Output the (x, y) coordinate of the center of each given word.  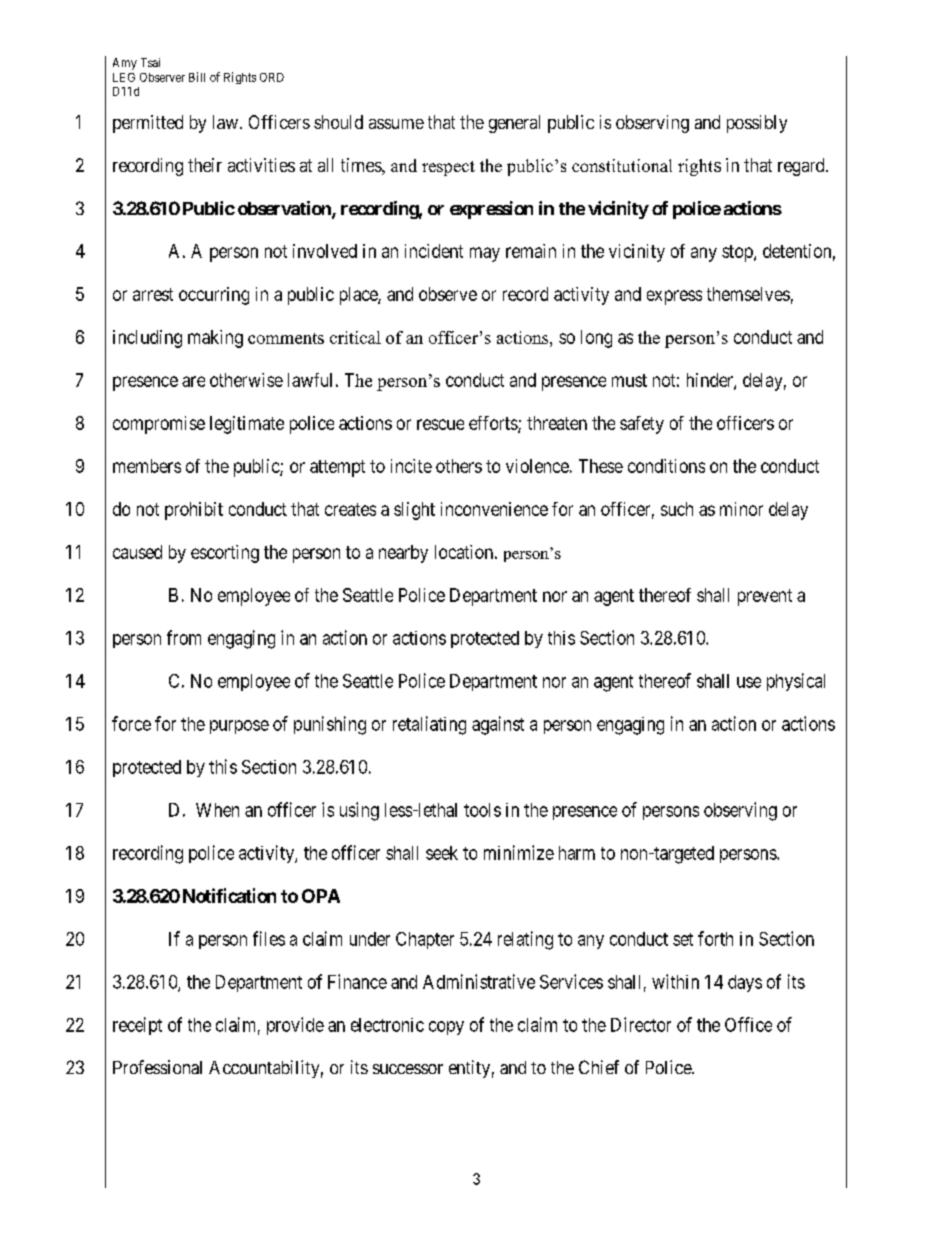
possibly (757, 124)
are (193, 381)
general (514, 124)
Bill (197, 77)
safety (642, 425)
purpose (239, 727)
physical (796, 682)
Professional (157, 1067)
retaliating (429, 725)
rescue (440, 424)
